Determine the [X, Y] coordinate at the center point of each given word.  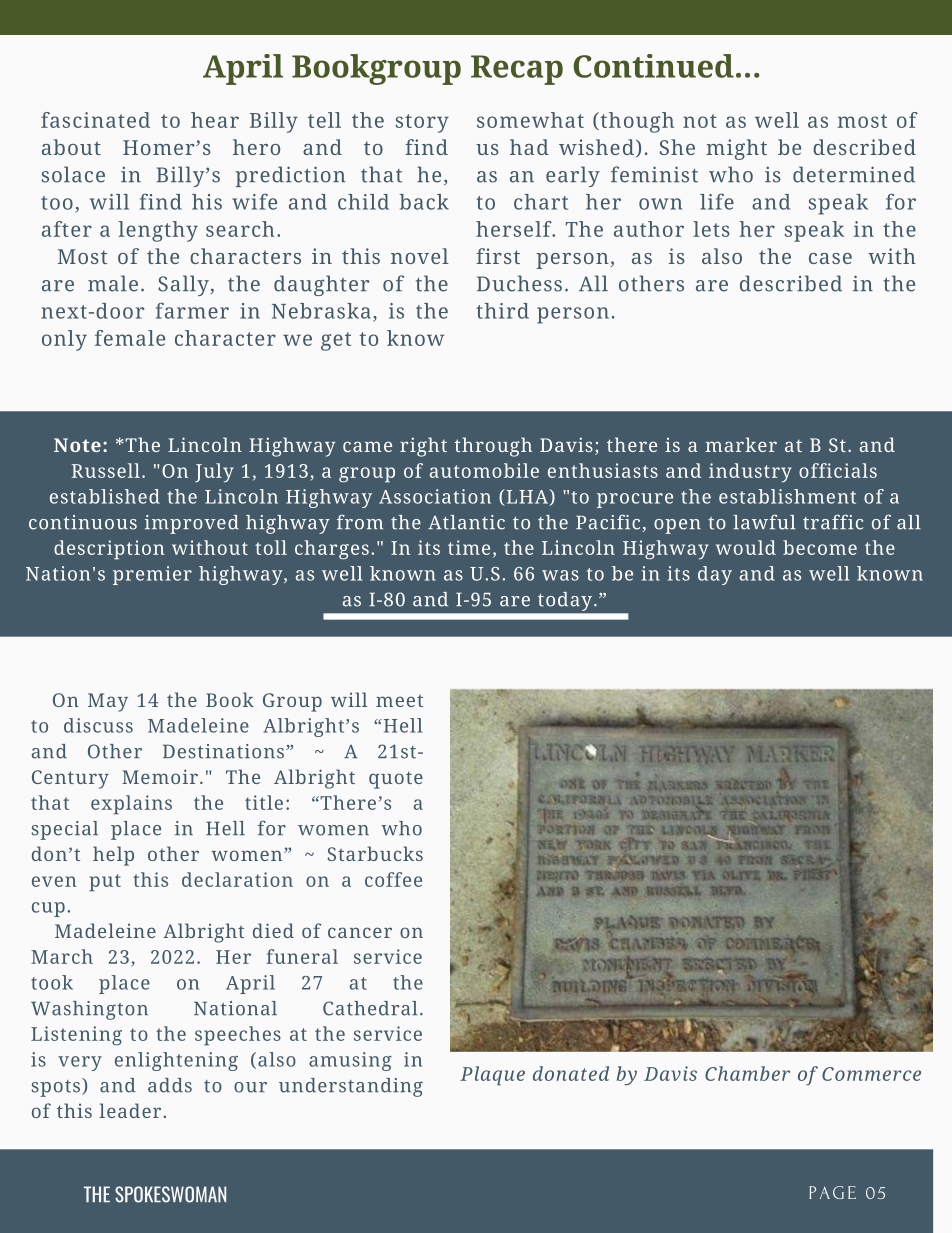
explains [131, 805]
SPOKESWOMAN [170, 1194]
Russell [106, 470]
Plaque [492, 1076]
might [736, 149]
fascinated [95, 120]
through [493, 447]
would [746, 547]
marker [741, 444]
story [422, 123]
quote [396, 780]
